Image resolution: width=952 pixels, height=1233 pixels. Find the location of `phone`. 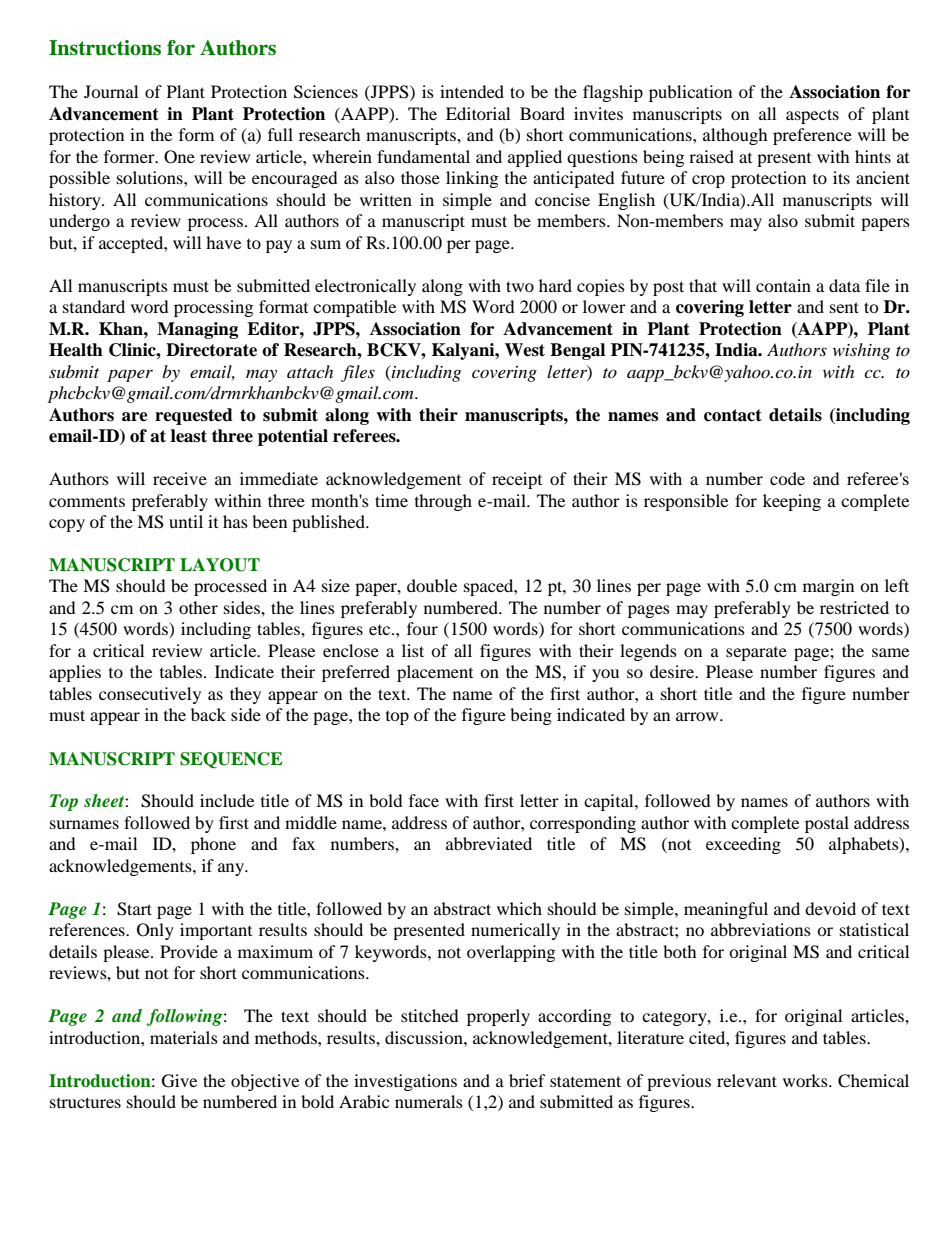

phone is located at coordinates (213, 845).
